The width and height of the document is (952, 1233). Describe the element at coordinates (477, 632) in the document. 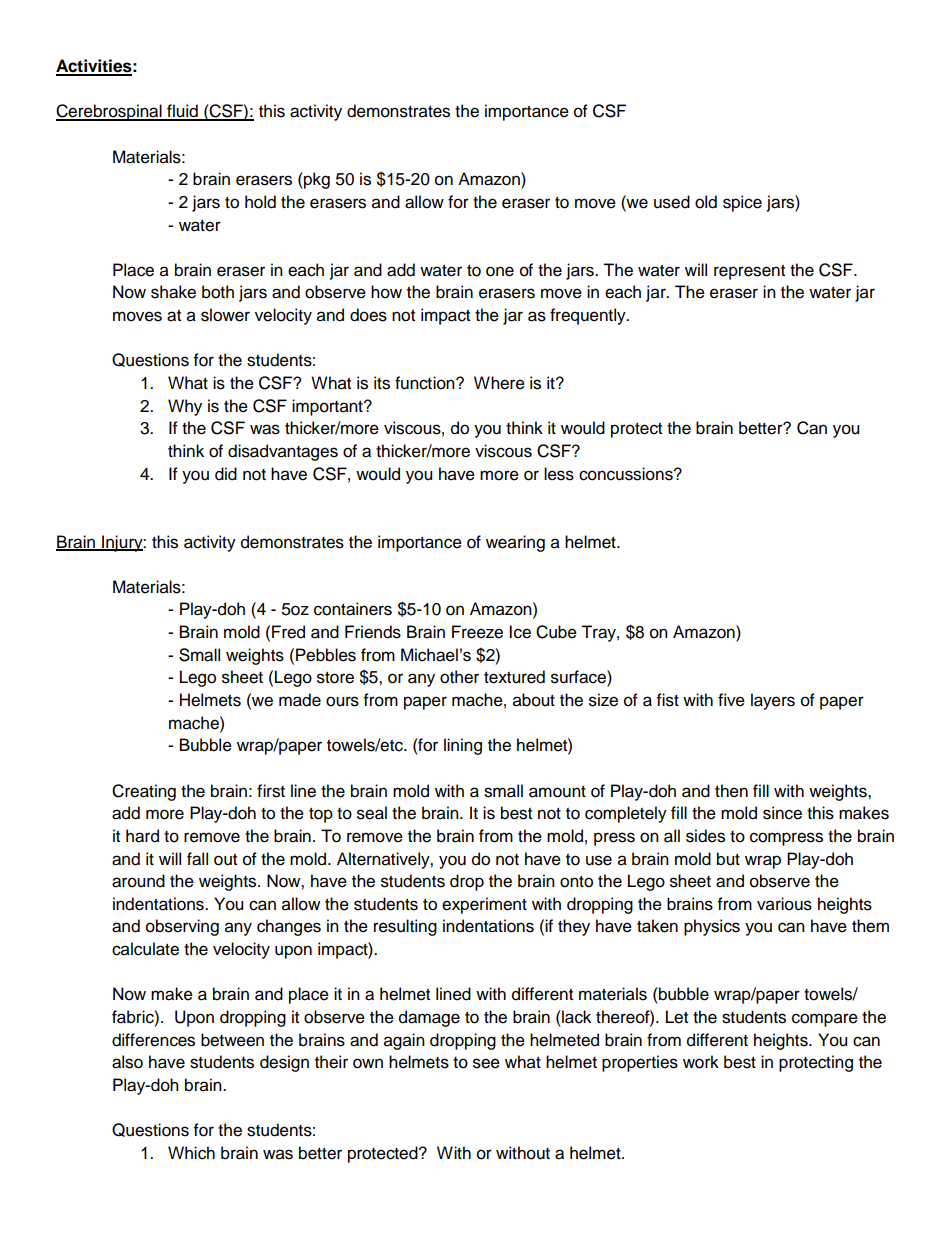

I see `Freeze` at that location.
